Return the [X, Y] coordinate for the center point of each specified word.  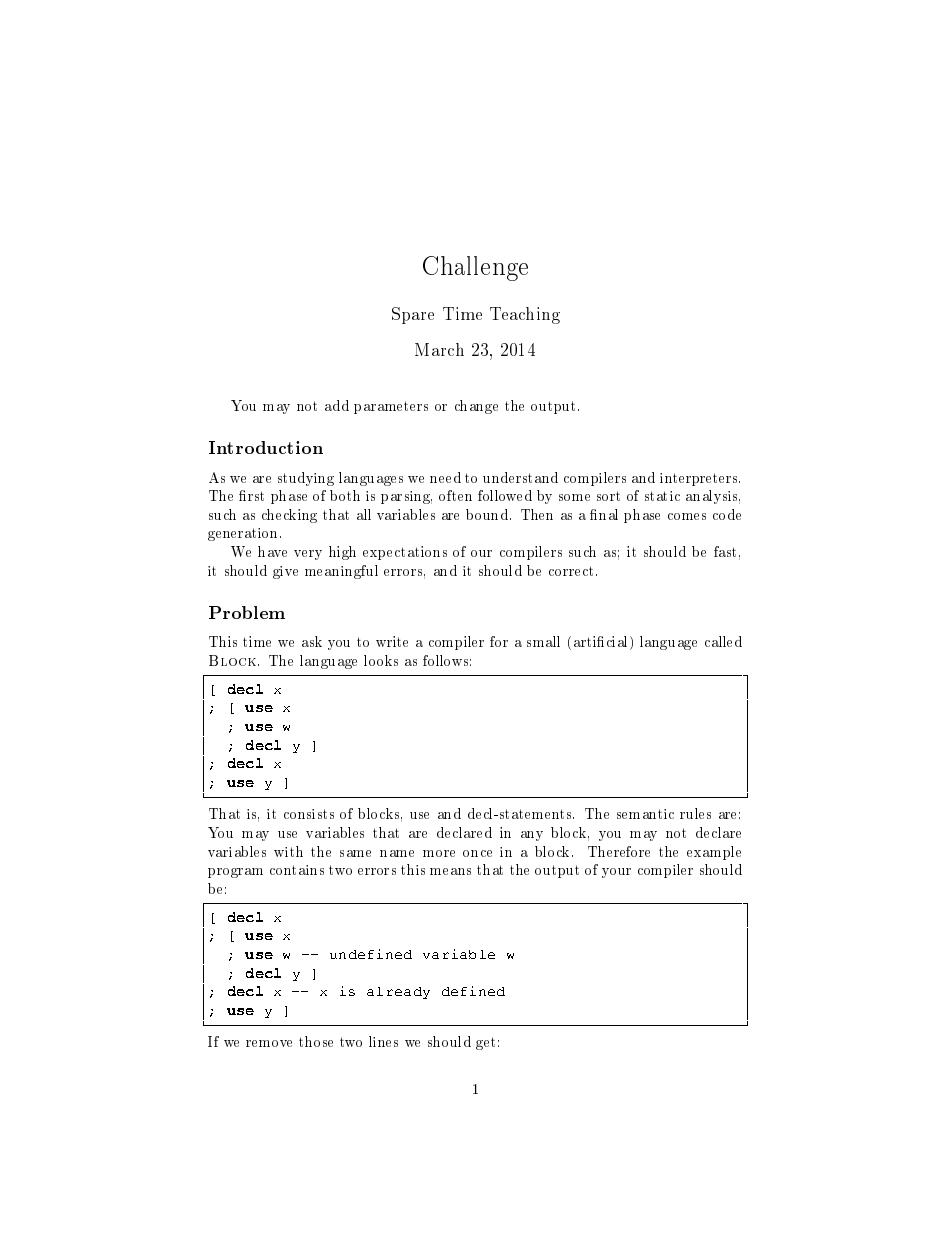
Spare [413, 315]
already [398, 993]
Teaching [525, 315]
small [543, 641]
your [616, 873]
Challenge [475, 268]
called [723, 641]
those [316, 1041]
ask [312, 641]
